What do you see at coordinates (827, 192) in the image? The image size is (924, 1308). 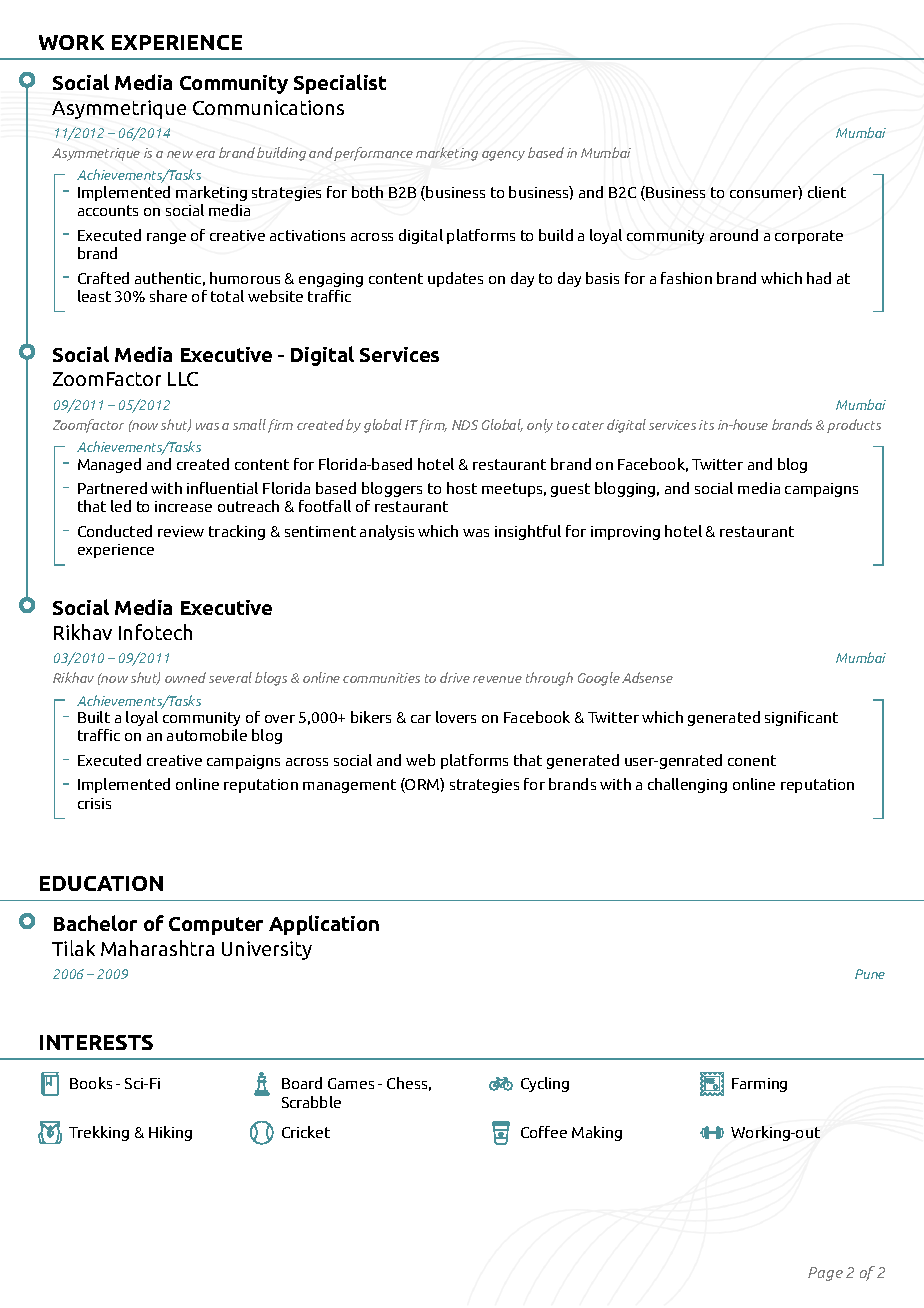 I see `client` at bounding box center [827, 192].
